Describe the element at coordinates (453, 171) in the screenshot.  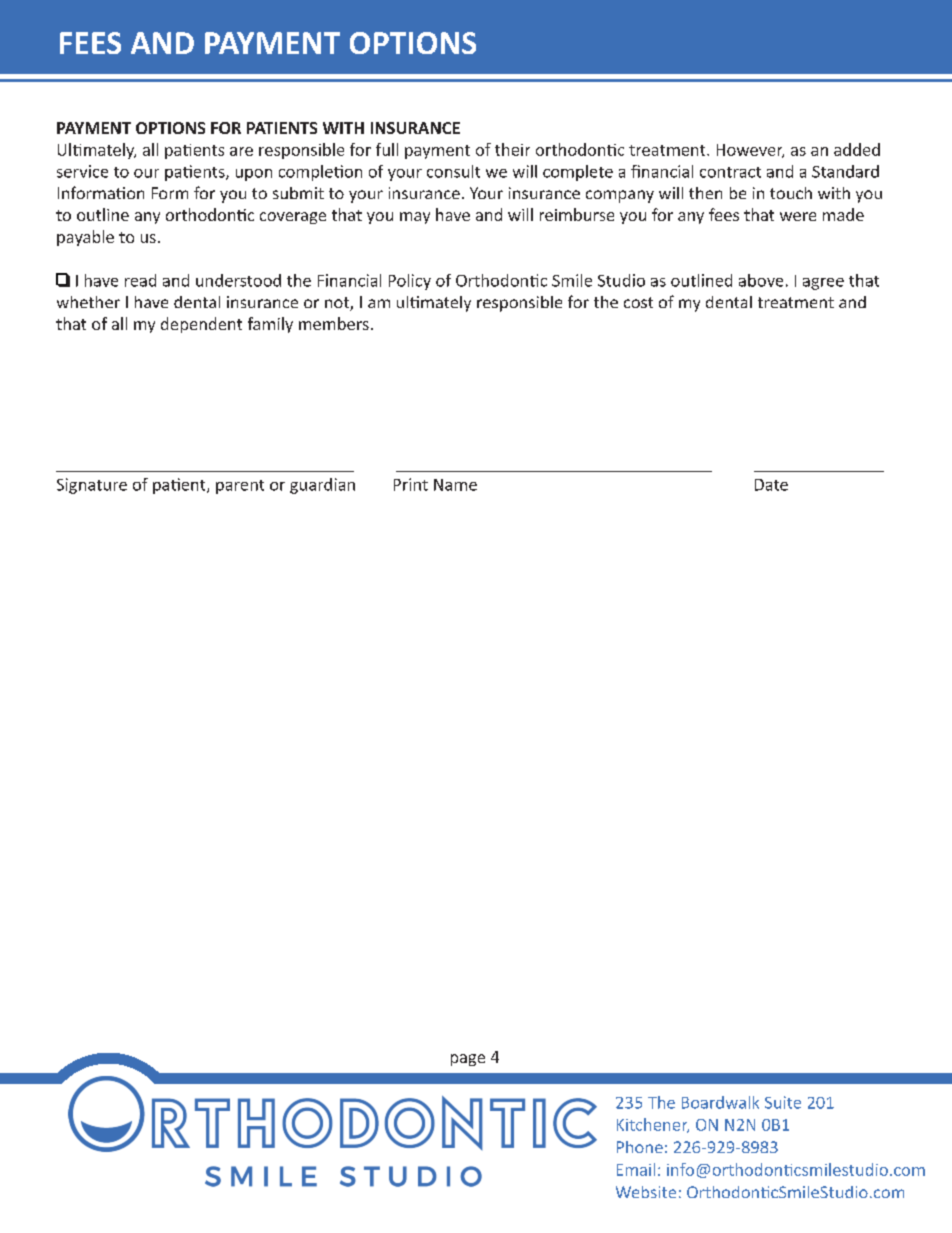
I see `consult` at that location.
